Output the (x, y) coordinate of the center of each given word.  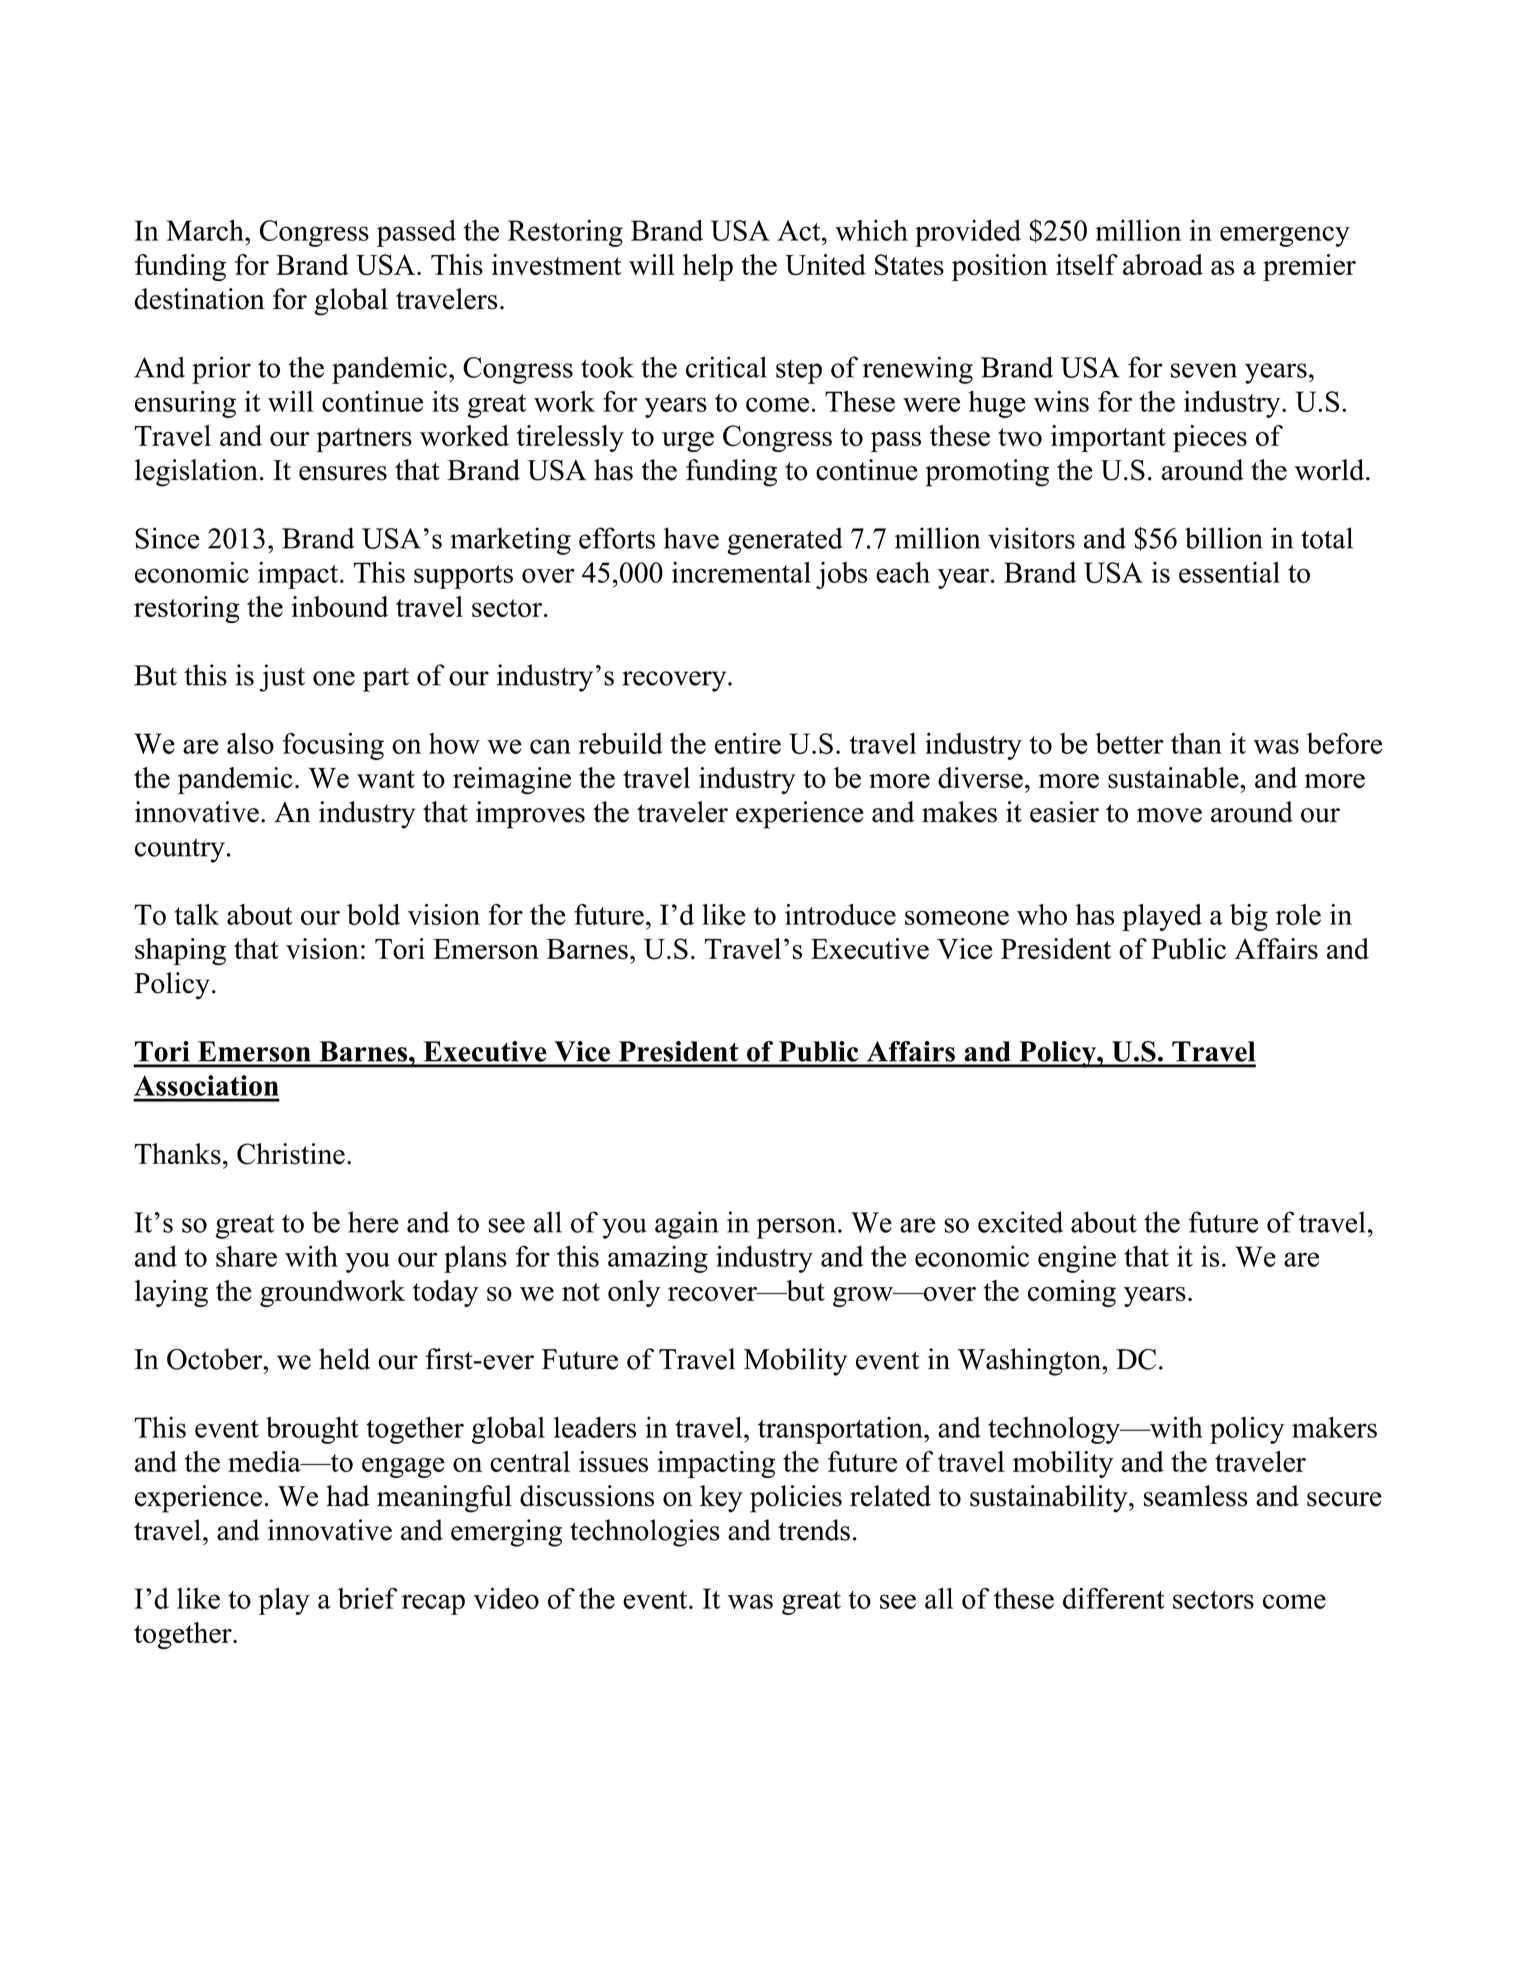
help (708, 267)
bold (373, 914)
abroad (1163, 264)
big (1249, 917)
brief (367, 1598)
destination (199, 299)
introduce (840, 914)
